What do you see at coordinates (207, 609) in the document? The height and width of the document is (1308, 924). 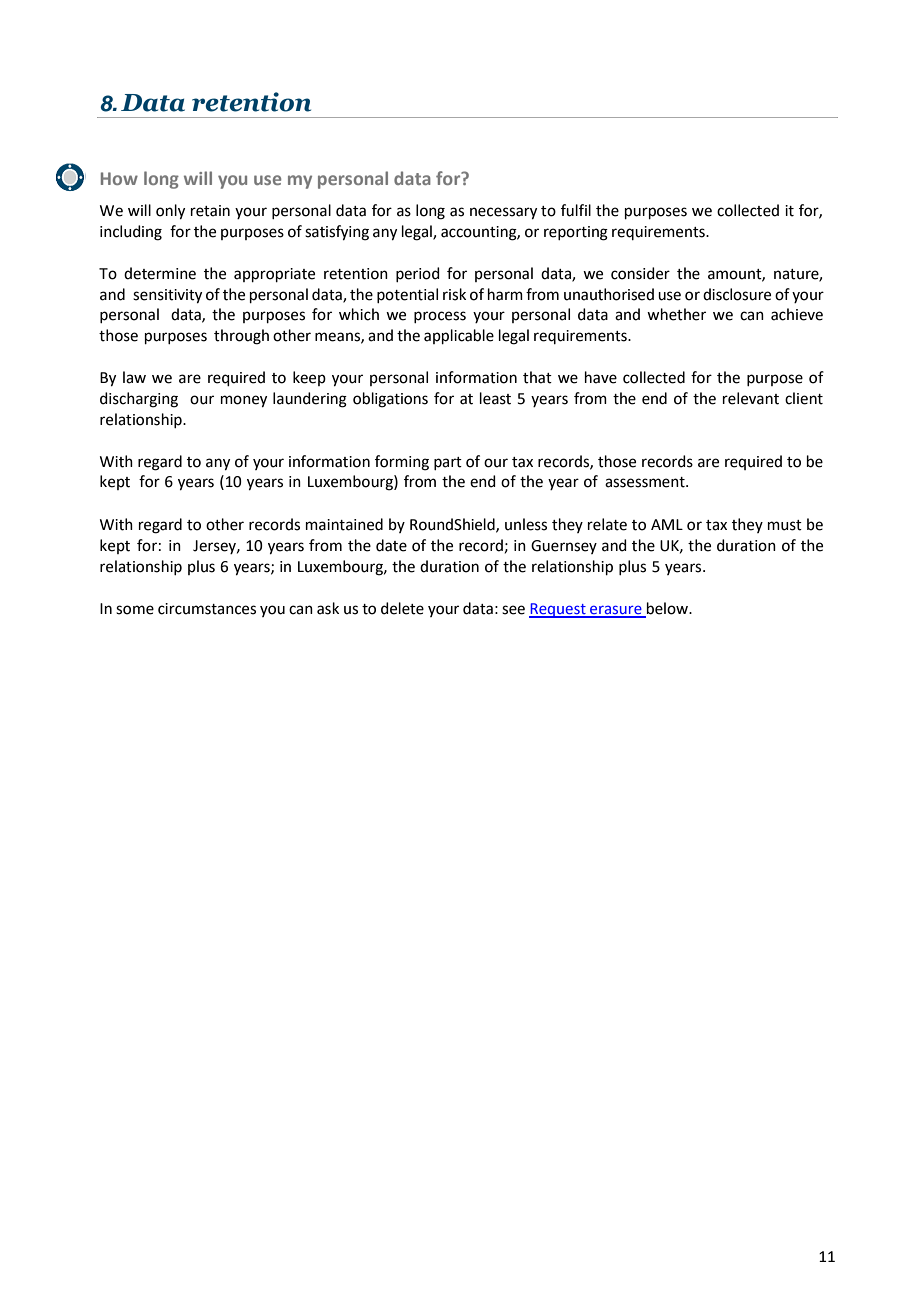 I see `circumstances` at bounding box center [207, 609].
